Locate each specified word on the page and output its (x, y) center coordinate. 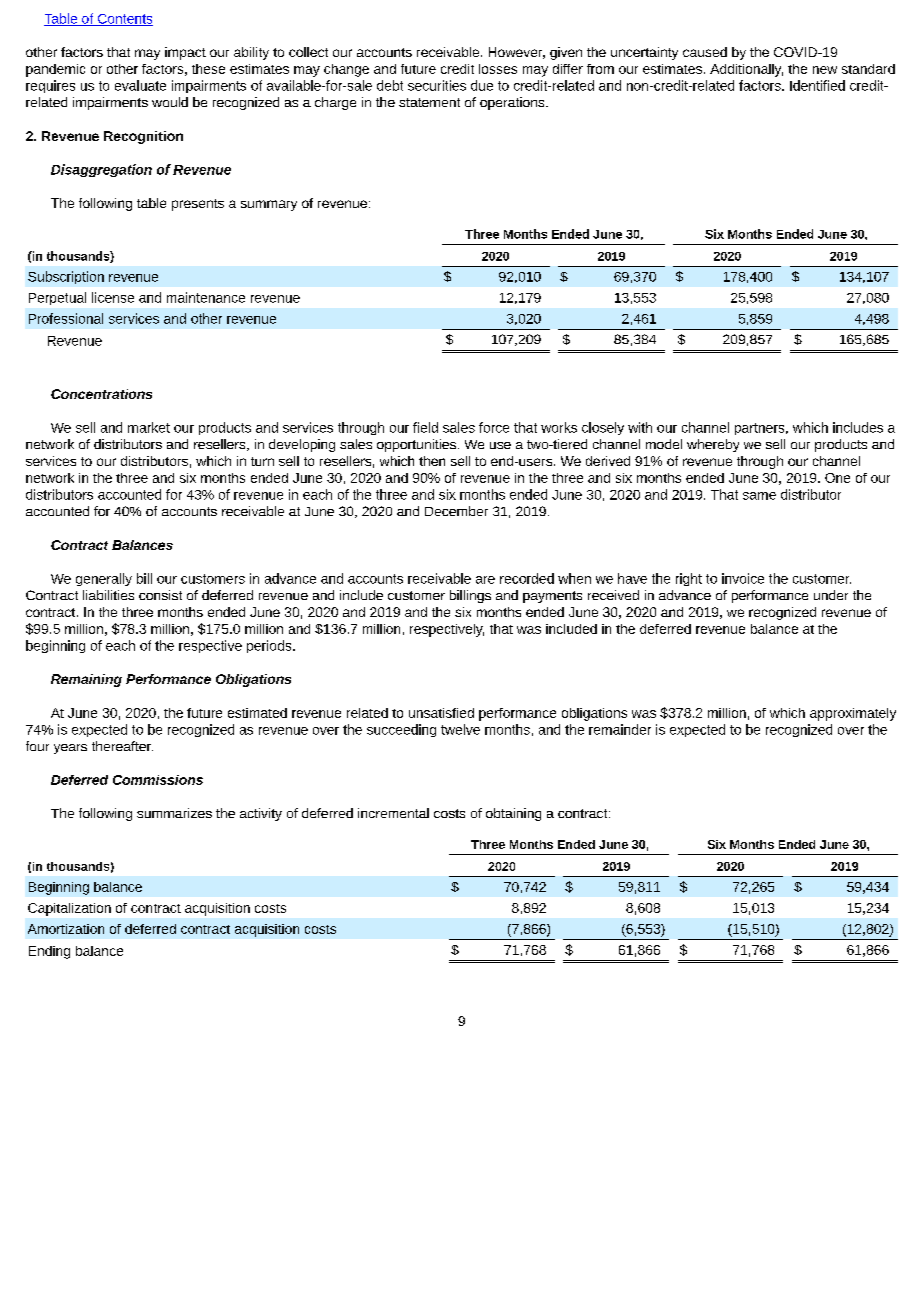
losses (498, 69)
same (759, 496)
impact (185, 53)
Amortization (66, 929)
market (149, 427)
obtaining (513, 814)
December (456, 511)
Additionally (746, 70)
